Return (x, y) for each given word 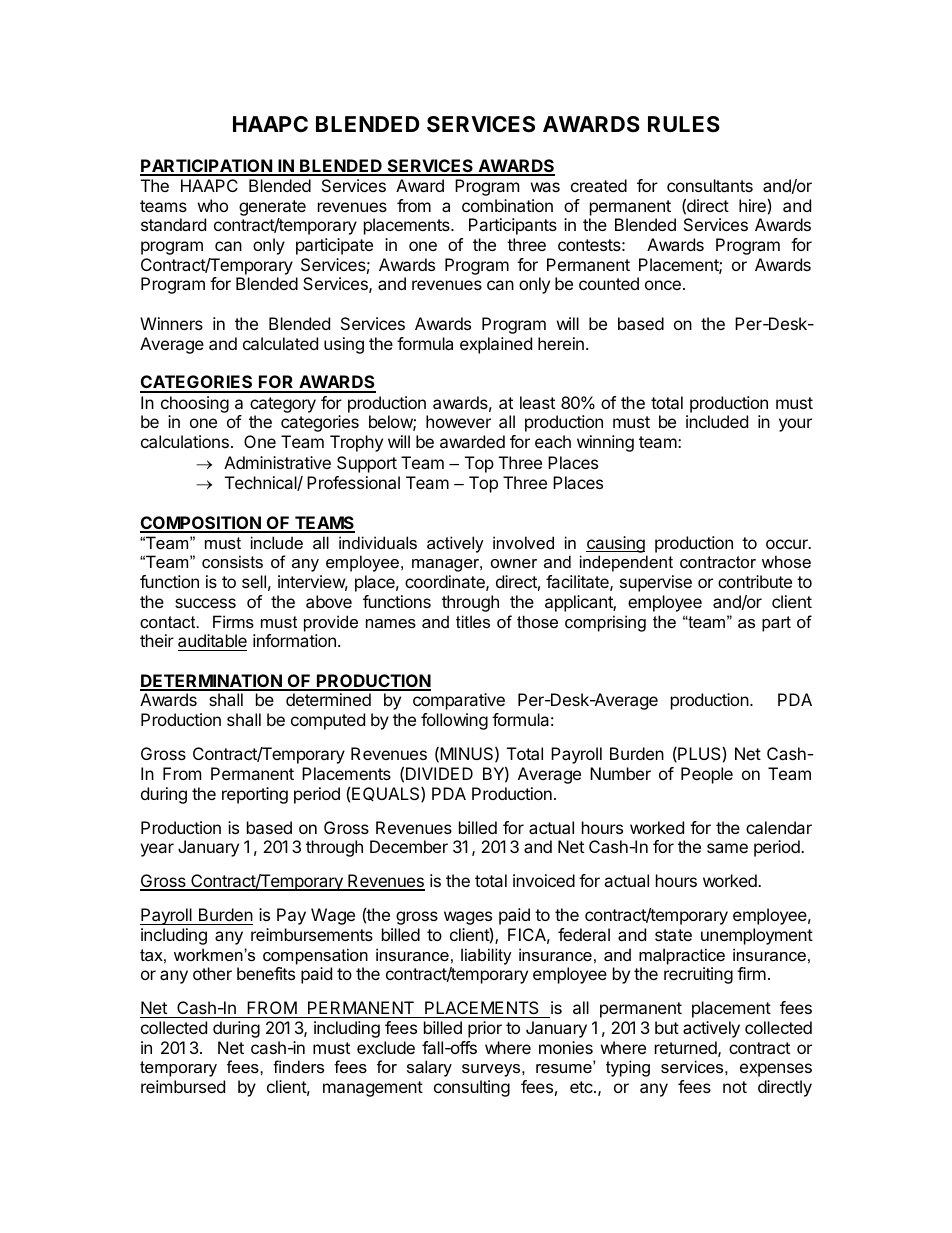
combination (507, 205)
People (707, 775)
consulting (472, 1088)
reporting (255, 795)
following (454, 721)
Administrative (277, 462)
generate (272, 208)
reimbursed (183, 1086)
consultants (710, 185)
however (458, 421)
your (795, 425)
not (735, 1087)
